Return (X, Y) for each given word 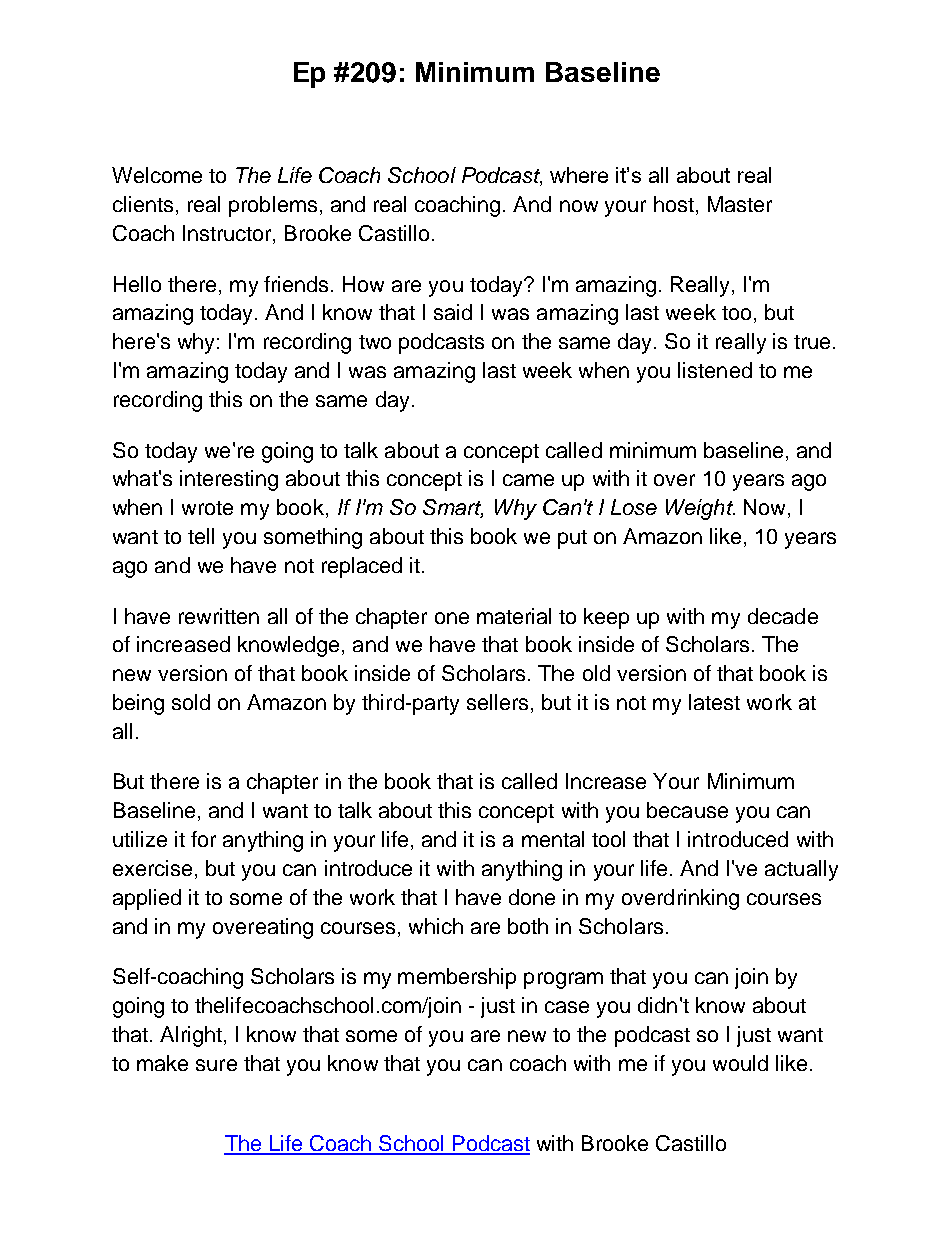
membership (457, 978)
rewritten (219, 616)
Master (740, 204)
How (363, 284)
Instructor (228, 234)
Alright (191, 1036)
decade (783, 616)
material (514, 616)
